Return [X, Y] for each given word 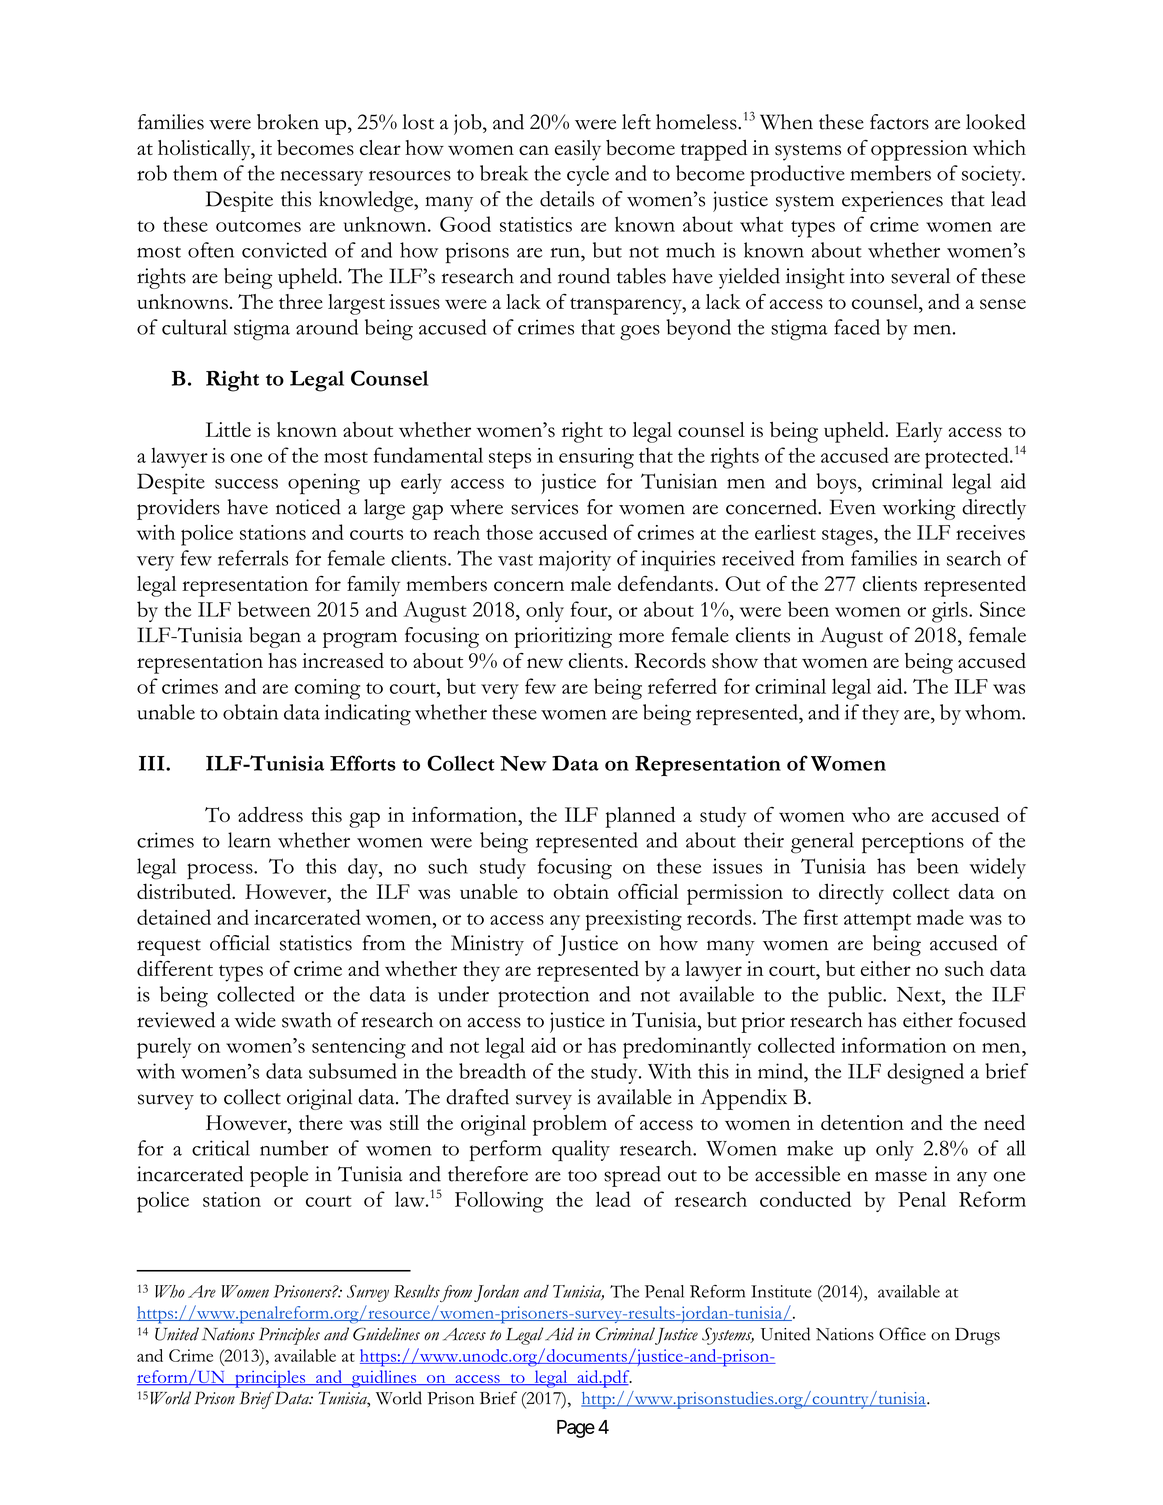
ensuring [596, 458]
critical [221, 1148]
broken [288, 122]
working [919, 509]
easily [578, 150]
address [270, 814]
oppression [919, 150]
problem [570, 1125]
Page [576, 1429]
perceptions [913, 843]
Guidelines [386, 1334]
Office [902, 1334]
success [246, 484]
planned [640, 817]
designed [925, 1074]
